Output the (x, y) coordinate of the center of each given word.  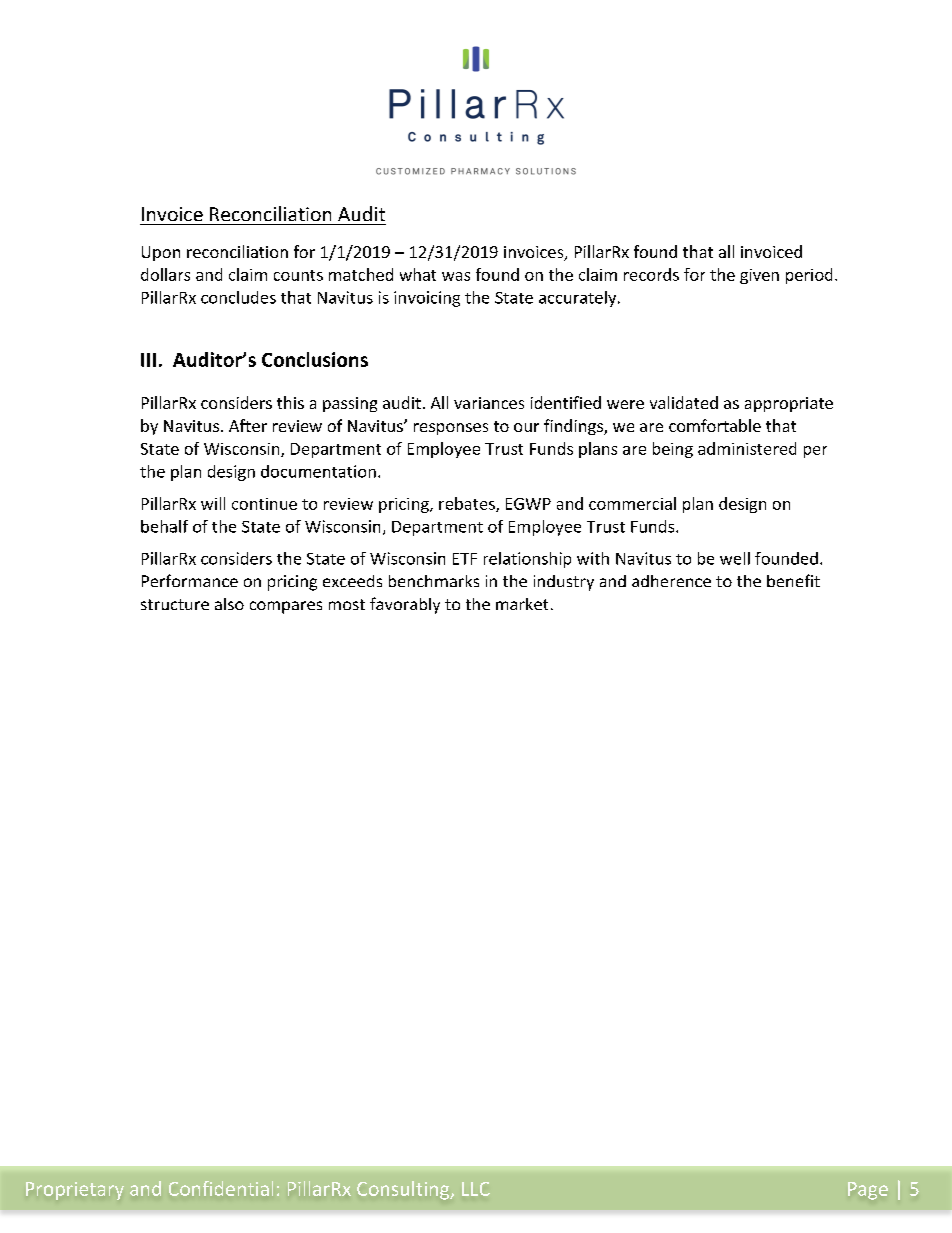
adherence (671, 581)
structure (175, 604)
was (456, 276)
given (759, 276)
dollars (165, 274)
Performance (190, 580)
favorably (405, 605)
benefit (793, 580)
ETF (465, 559)
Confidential (221, 1188)
